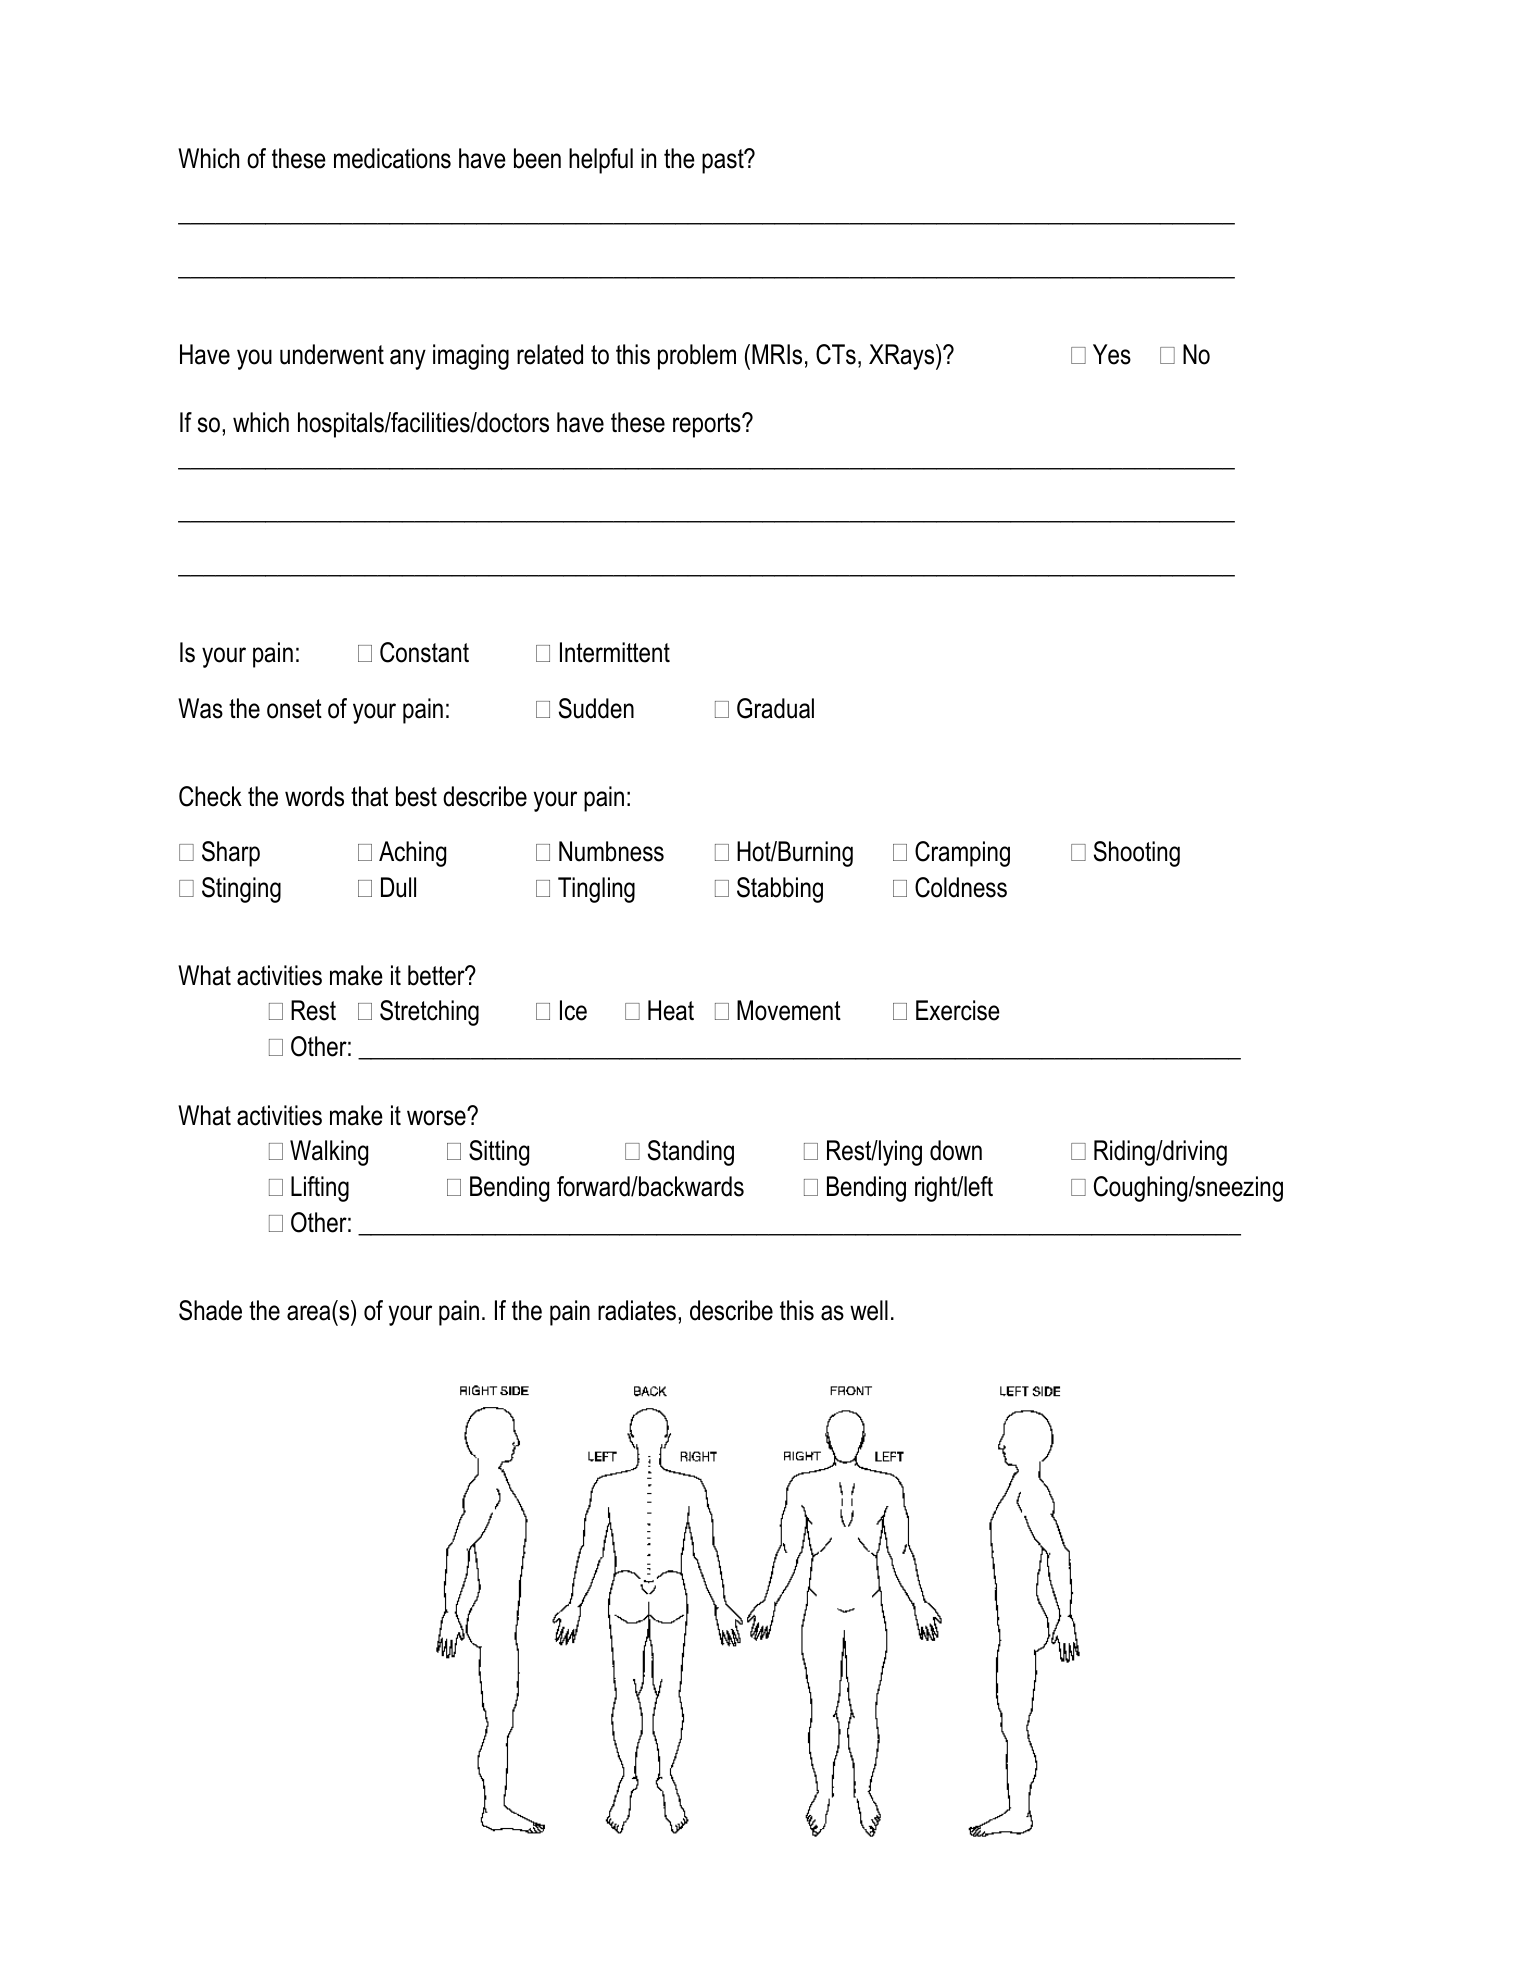 The width and height of the screenshot is (1516, 1962). What do you see at coordinates (869, 1310) in the screenshot?
I see `well` at bounding box center [869, 1310].
